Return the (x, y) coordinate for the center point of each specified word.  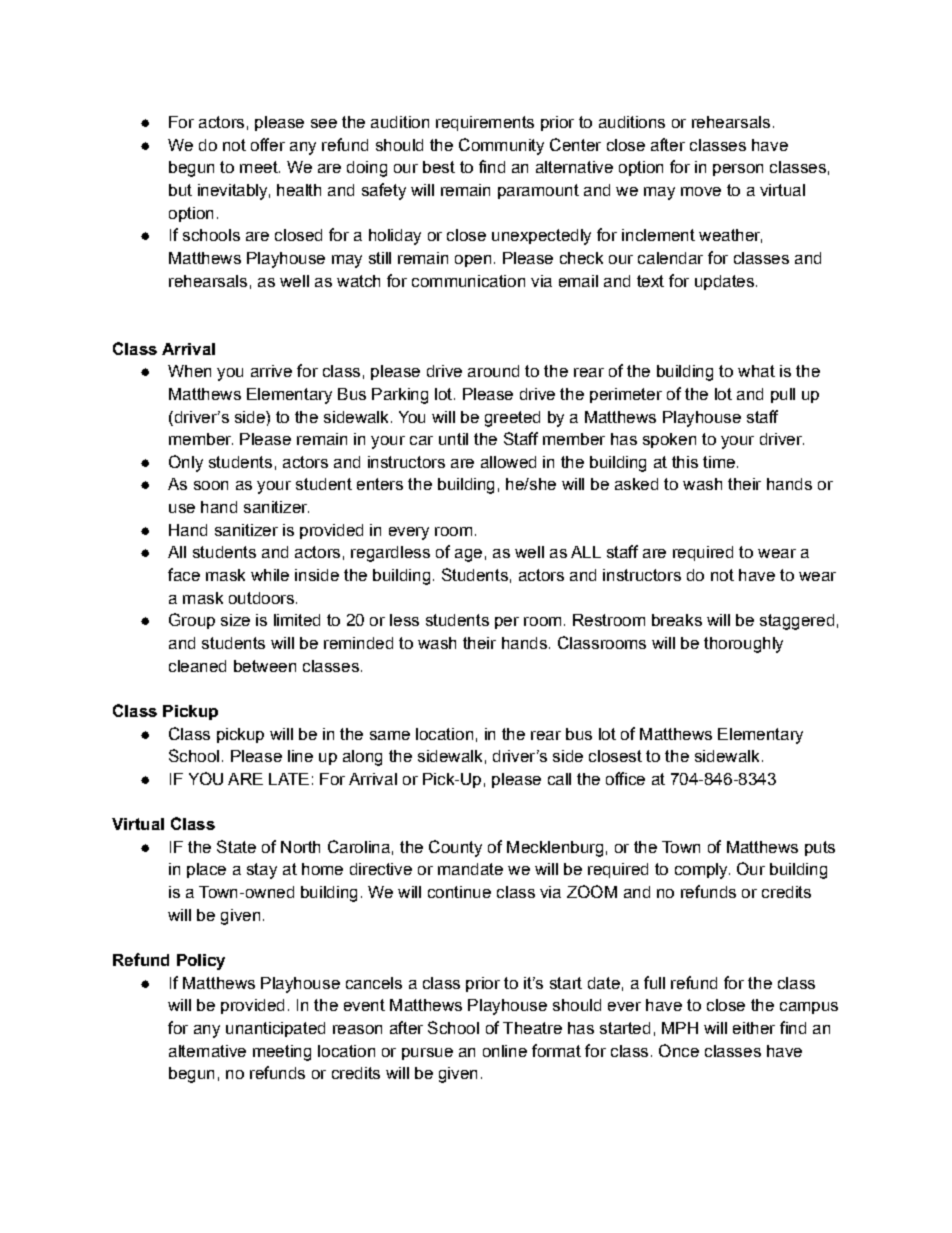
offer (268, 144)
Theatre (532, 1028)
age (468, 555)
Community (501, 146)
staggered (797, 622)
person (738, 170)
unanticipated (275, 1029)
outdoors (261, 598)
